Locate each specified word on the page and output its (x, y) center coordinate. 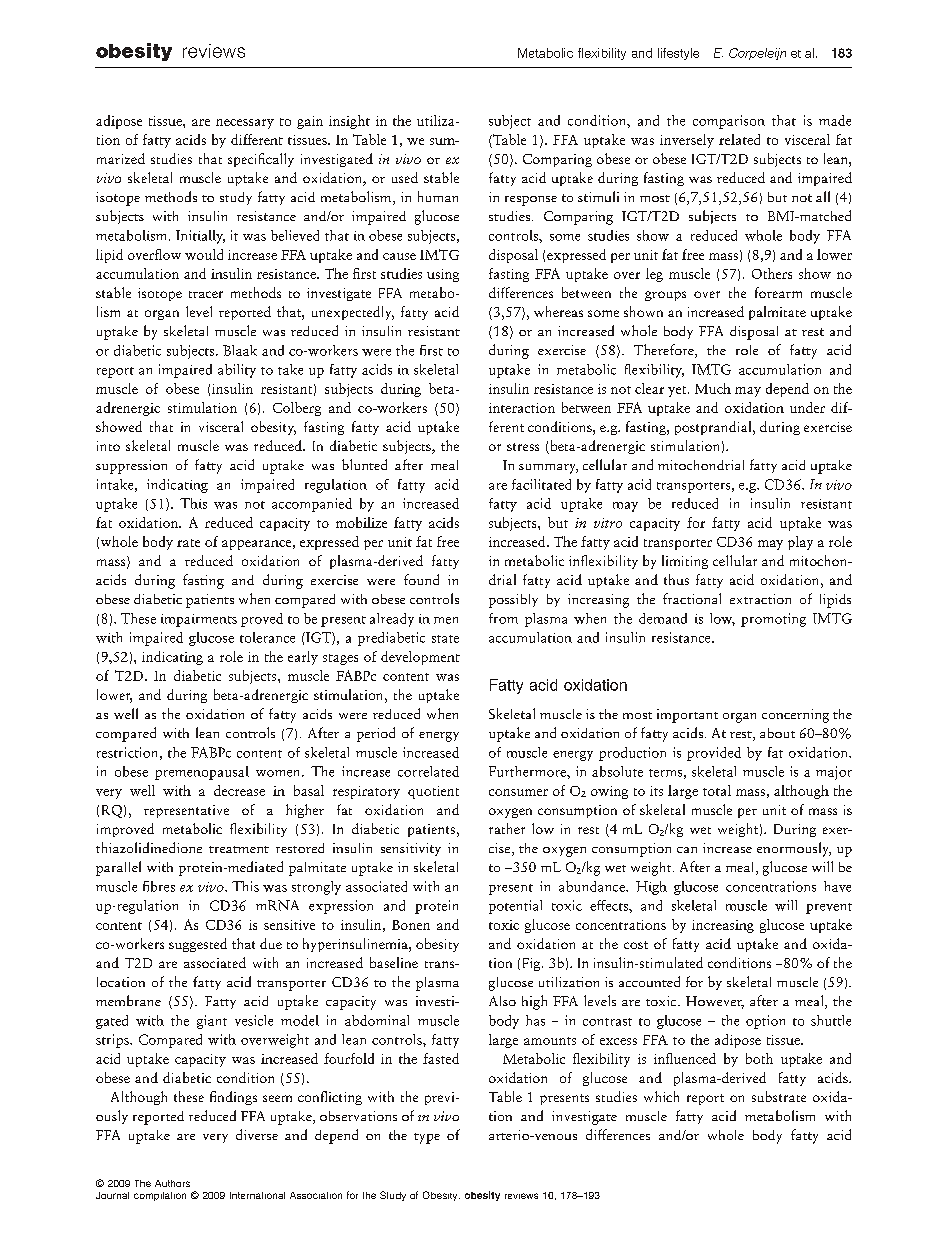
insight (349, 122)
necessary (245, 124)
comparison (729, 122)
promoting (773, 620)
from (503, 618)
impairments (199, 620)
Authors (172, 1183)
